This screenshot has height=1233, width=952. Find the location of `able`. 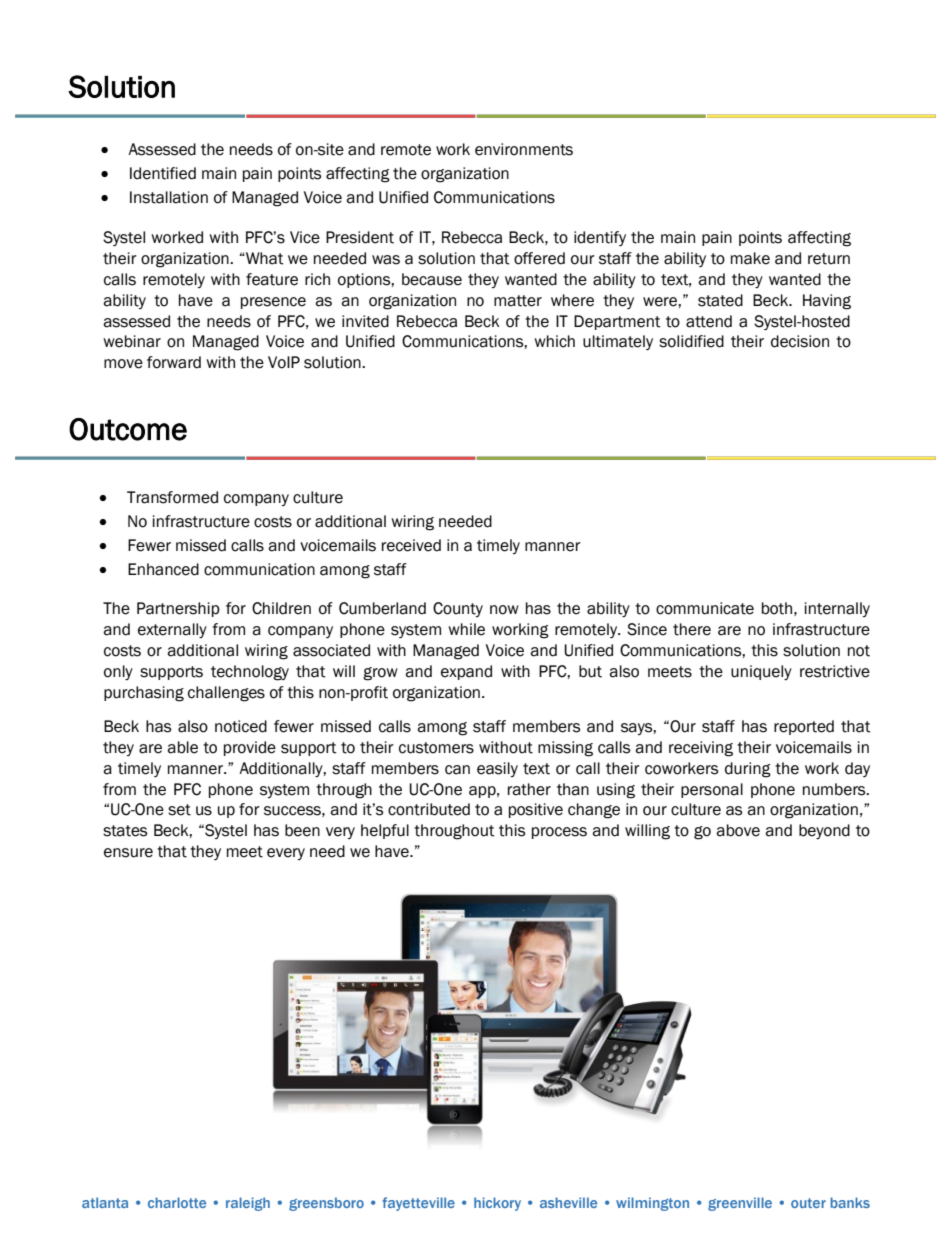

able is located at coordinates (182, 747).
